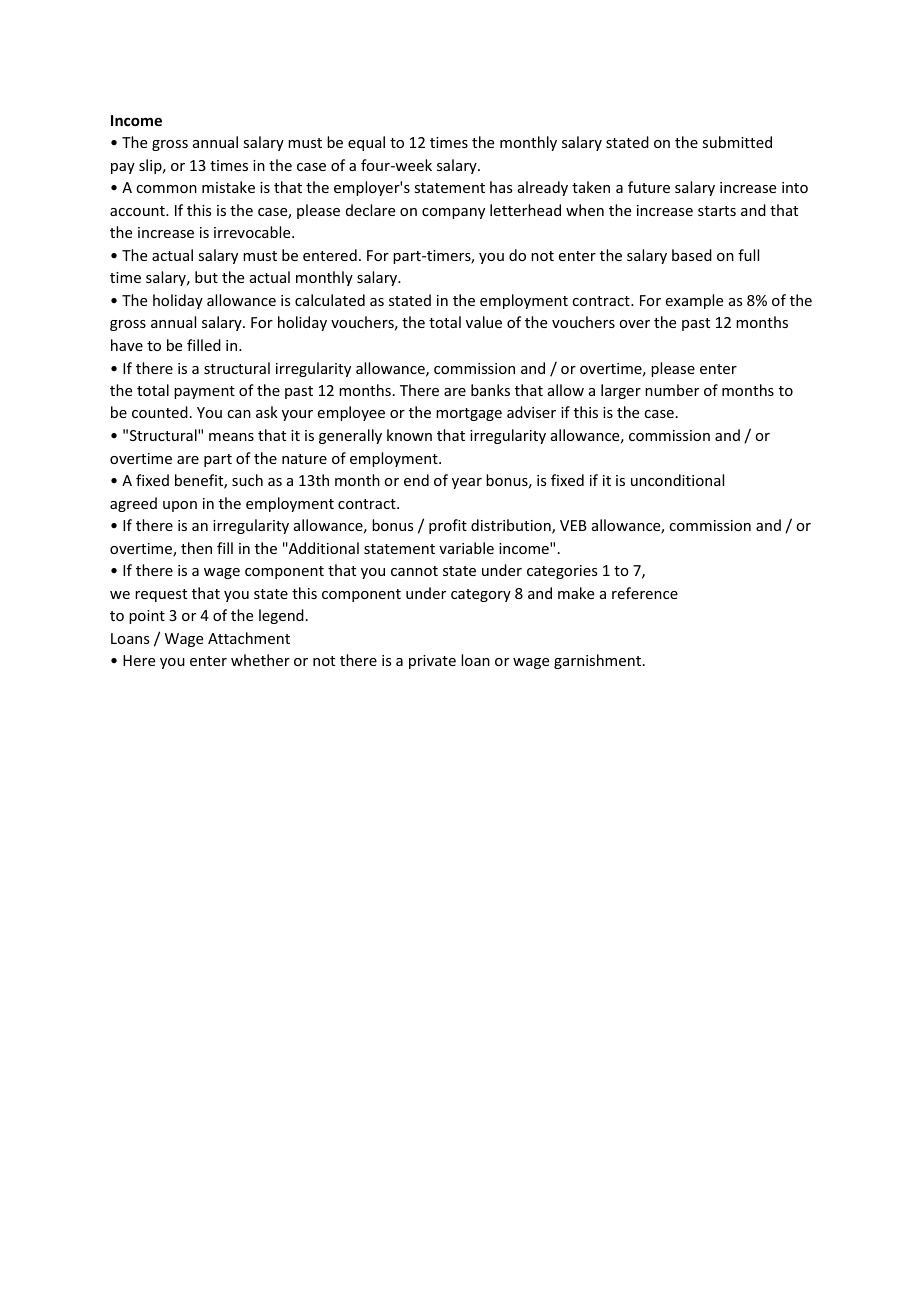 This screenshot has width=924, height=1308. Describe the element at coordinates (249, 638) in the screenshot. I see `Attachment` at that location.
